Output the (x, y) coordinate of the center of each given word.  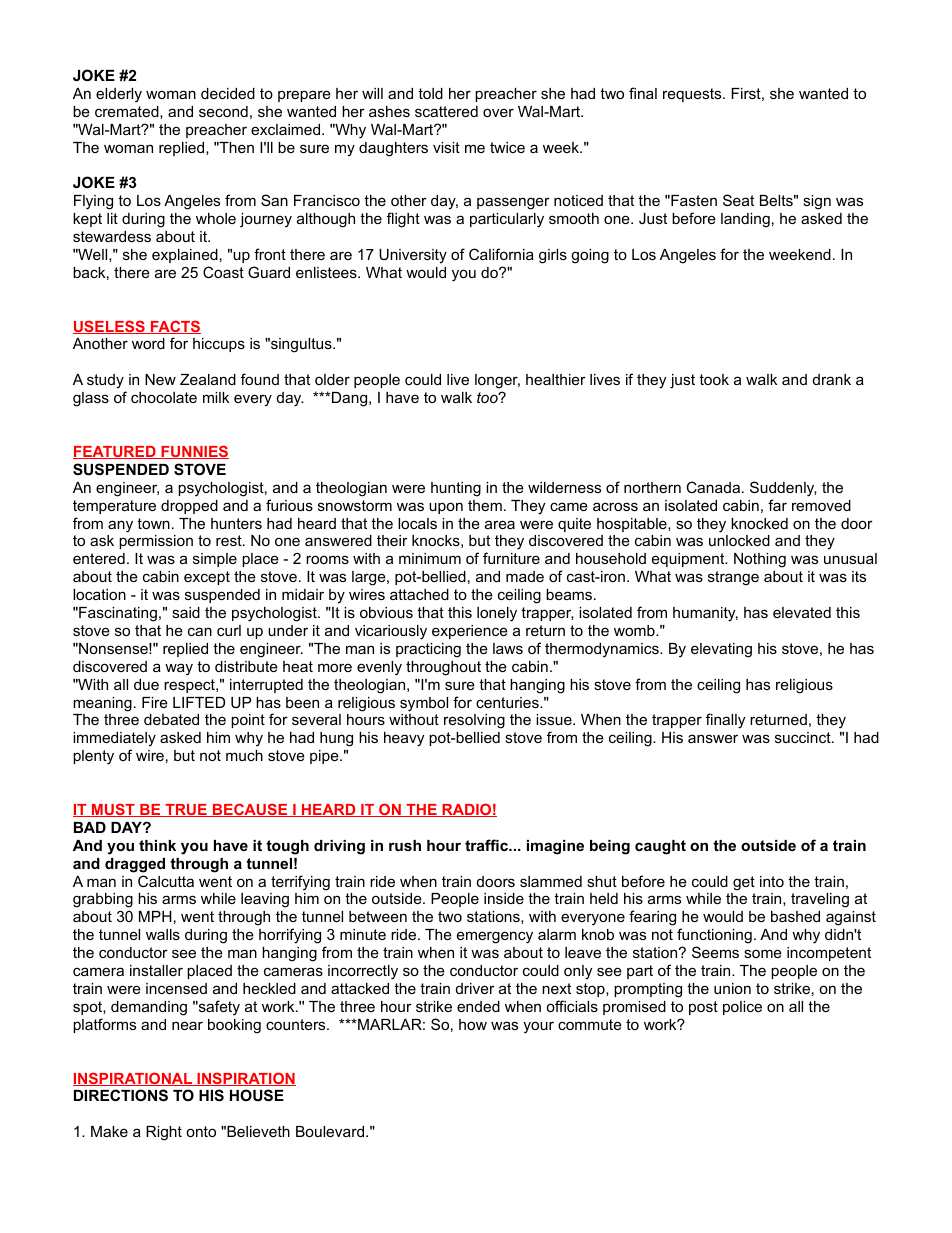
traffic (488, 845)
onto (201, 1131)
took (714, 379)
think (157, 845)
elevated (802, 612)
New (160, 379)
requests (693, 95)
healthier (556, 379)
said (186, 612)
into (772, 881)
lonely (497, 614)
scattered (446, 111)
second (223, 111)
